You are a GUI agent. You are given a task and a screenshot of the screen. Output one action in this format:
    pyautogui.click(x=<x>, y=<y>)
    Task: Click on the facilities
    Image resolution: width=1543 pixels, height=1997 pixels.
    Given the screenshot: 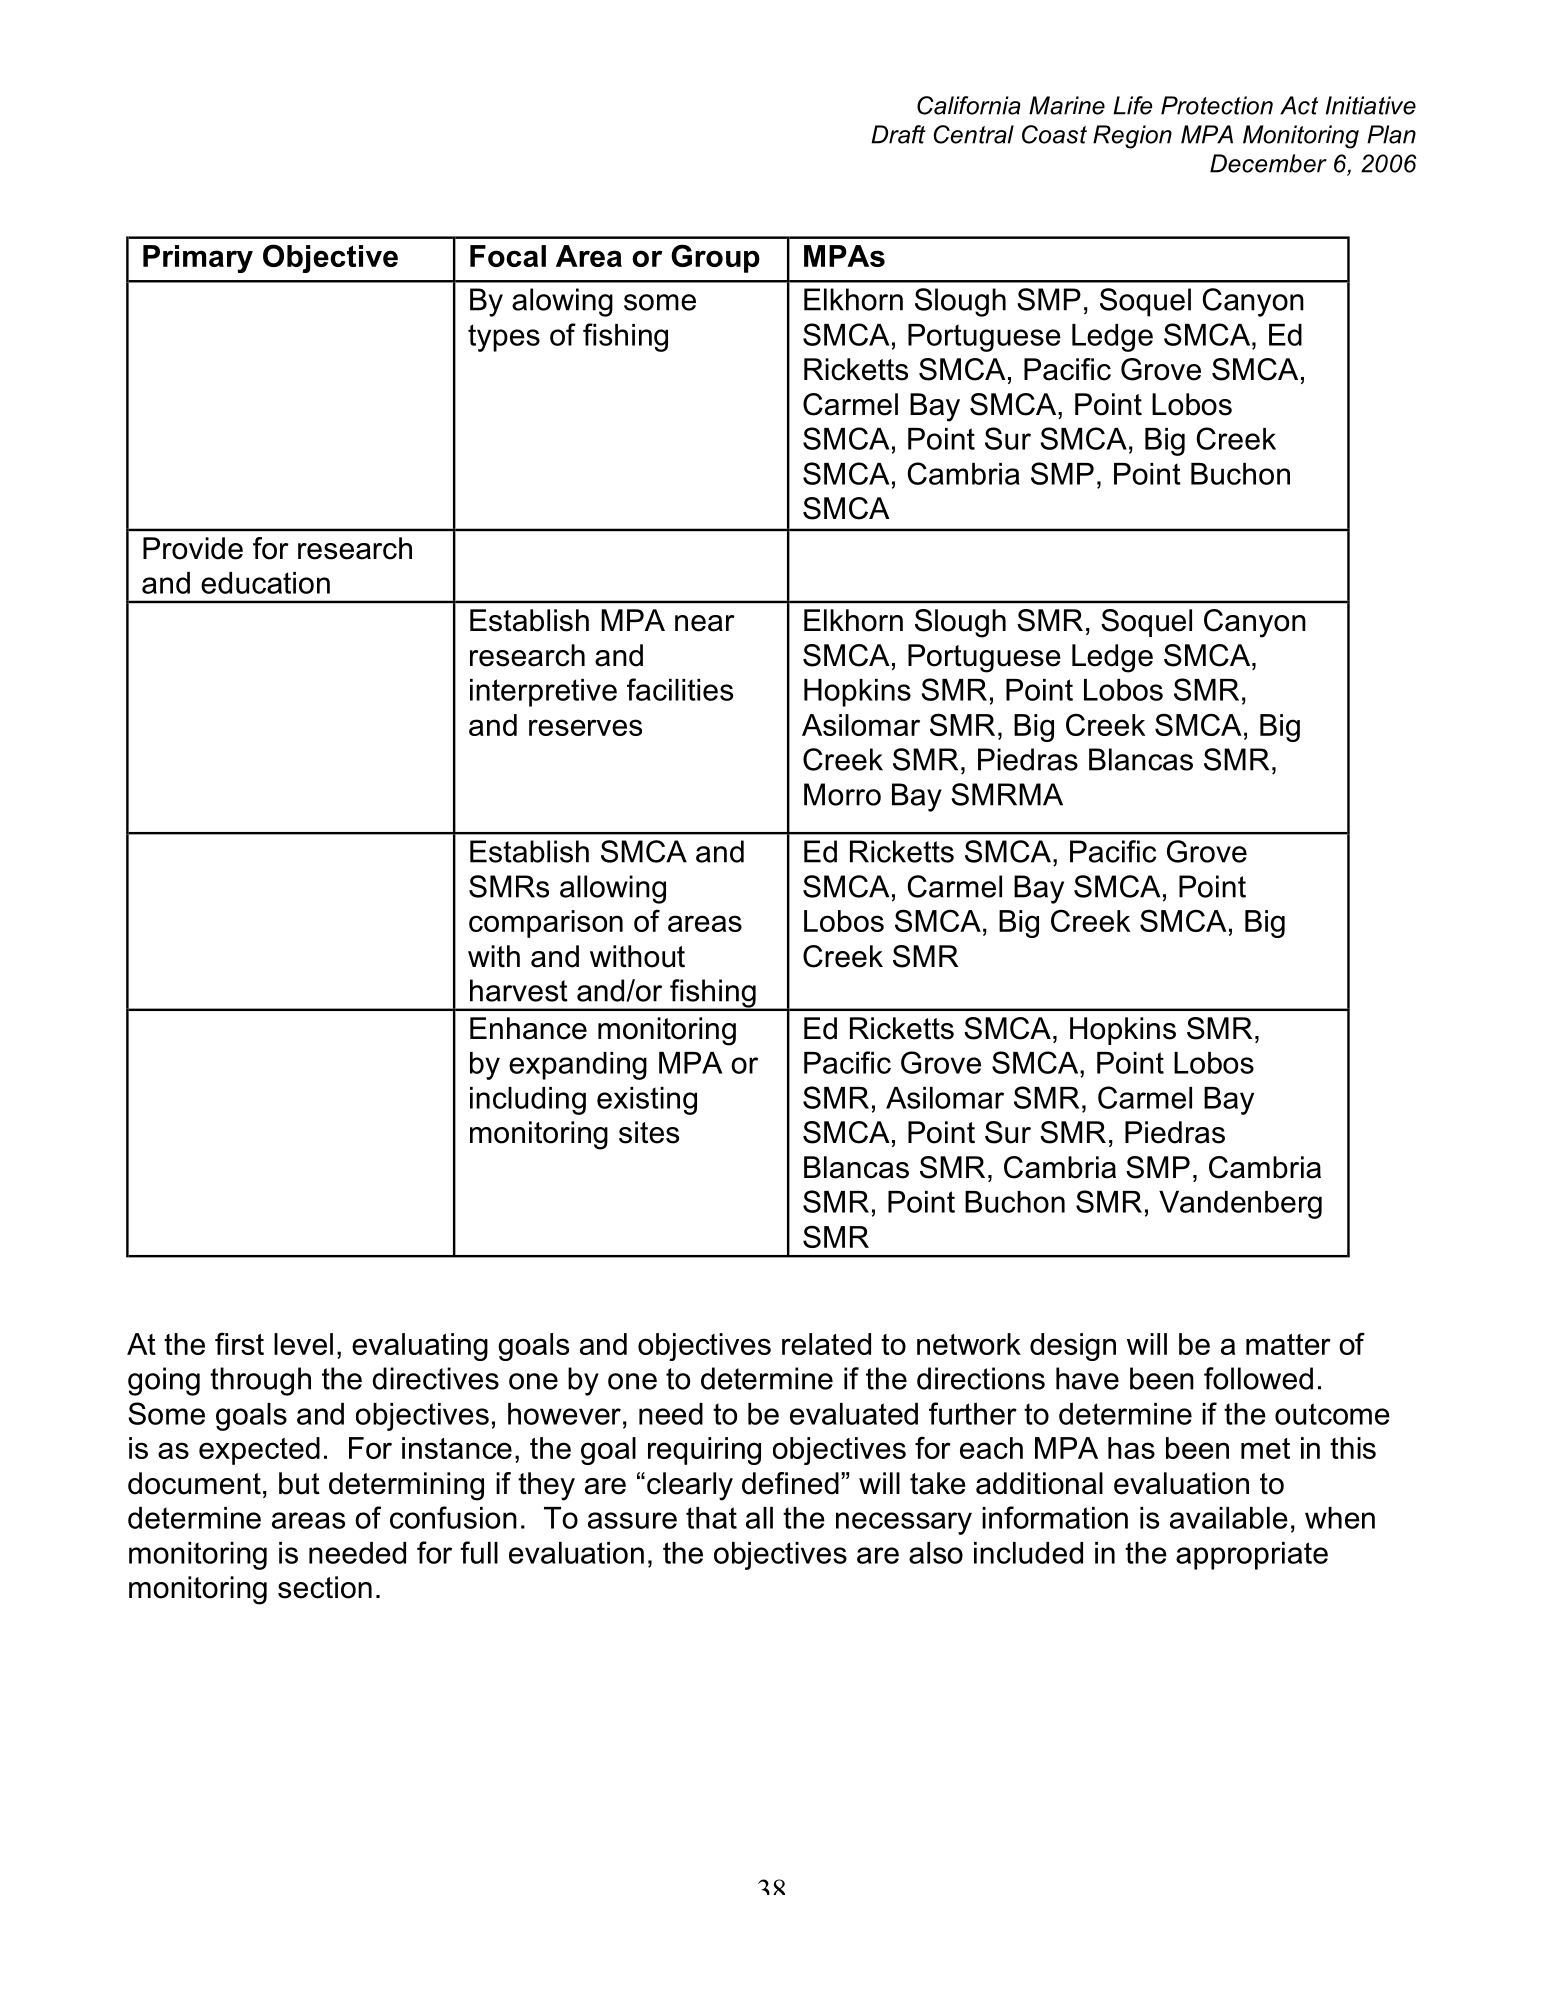 What is the action you would take?
    pyautogui.click(x=680, y=689)
